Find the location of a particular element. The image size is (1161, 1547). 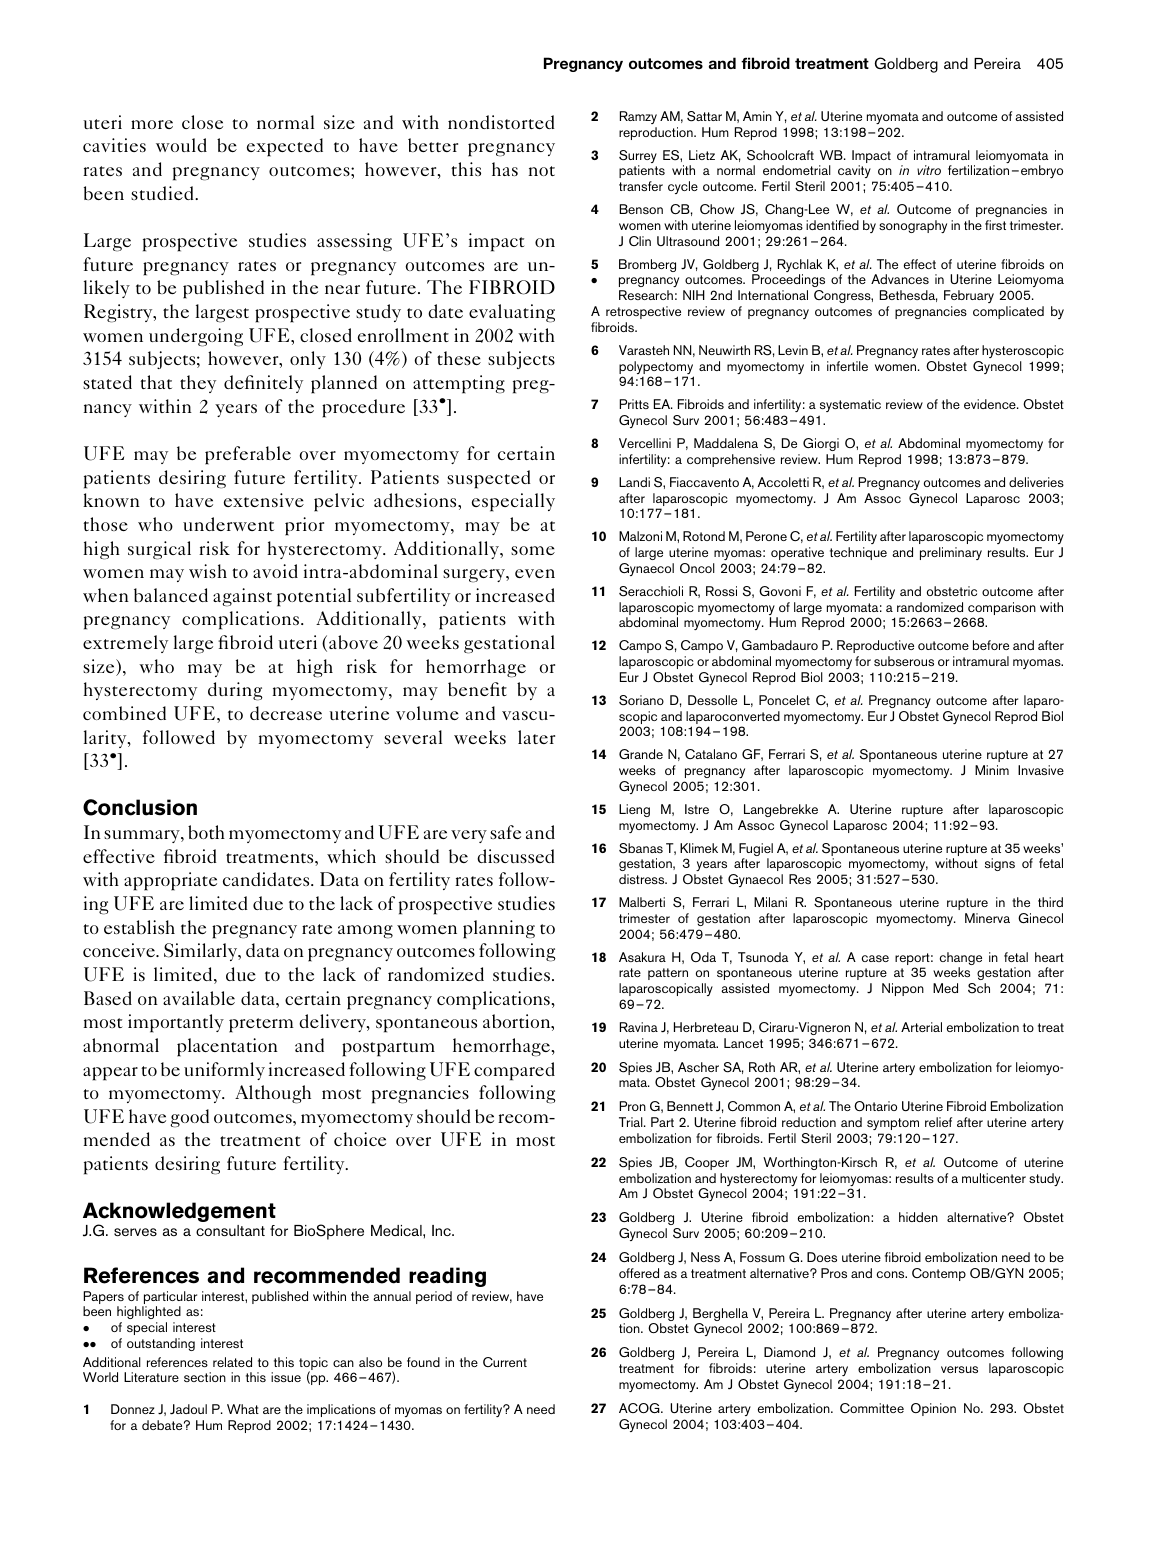

suspected is located at coordinates (489, 479).
